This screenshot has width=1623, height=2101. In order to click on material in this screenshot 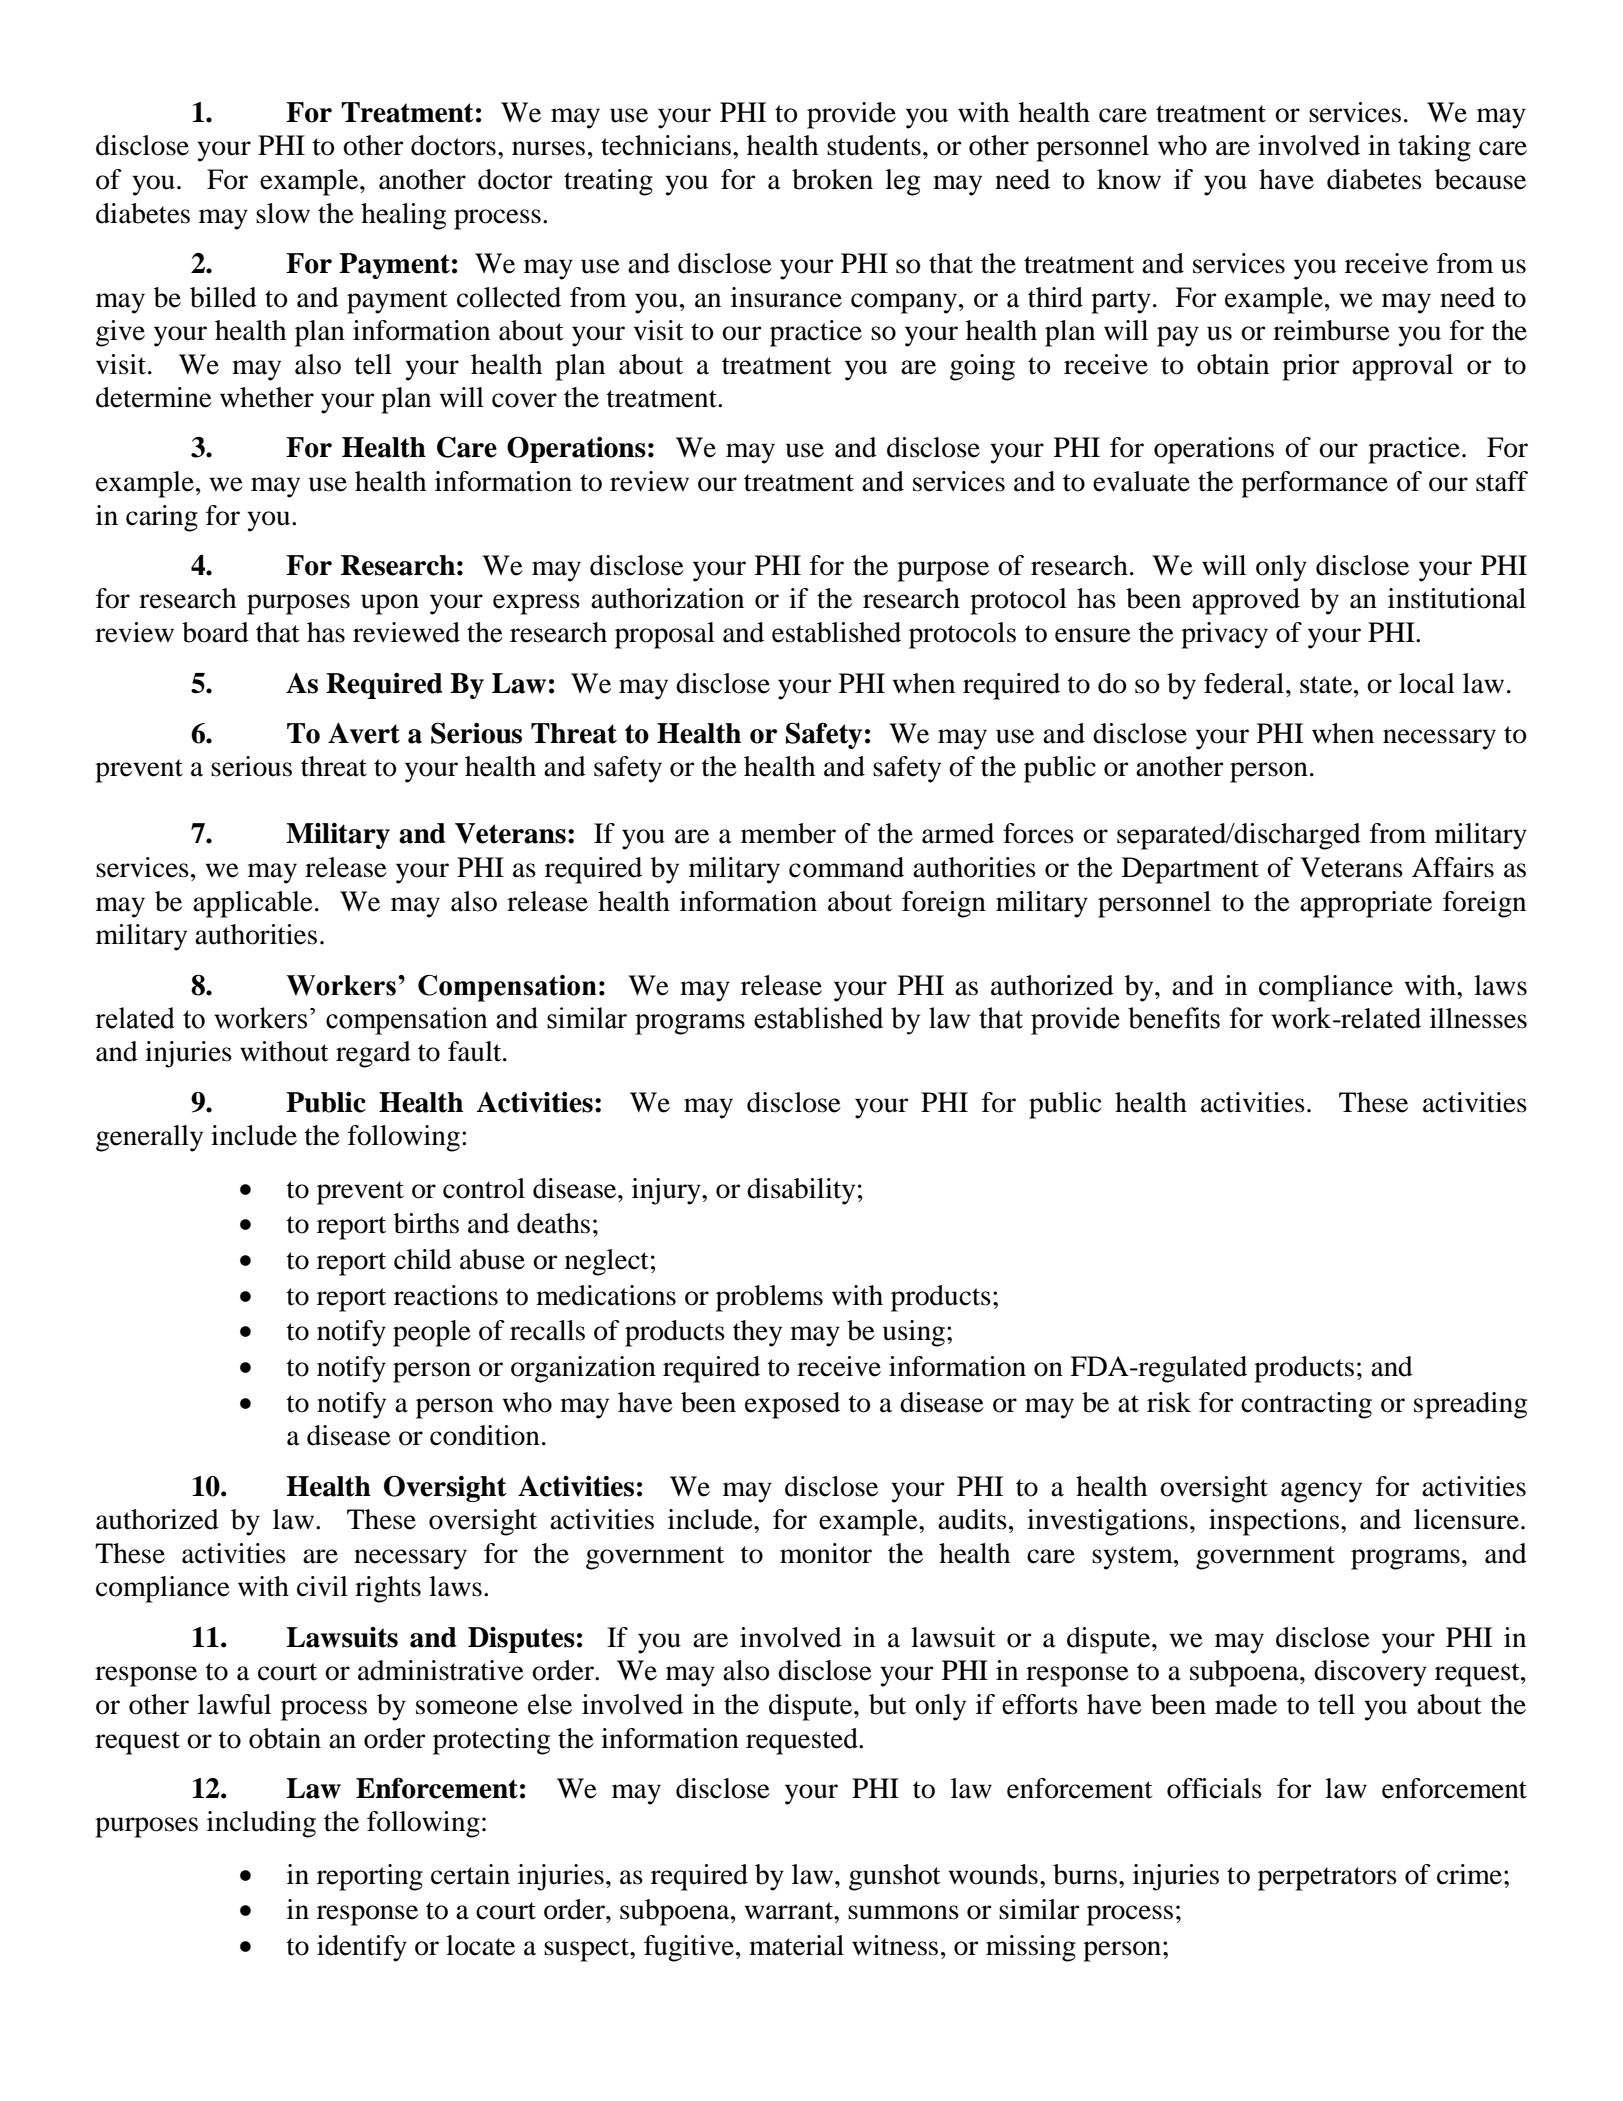, I will do `click(796, 1945)`.
